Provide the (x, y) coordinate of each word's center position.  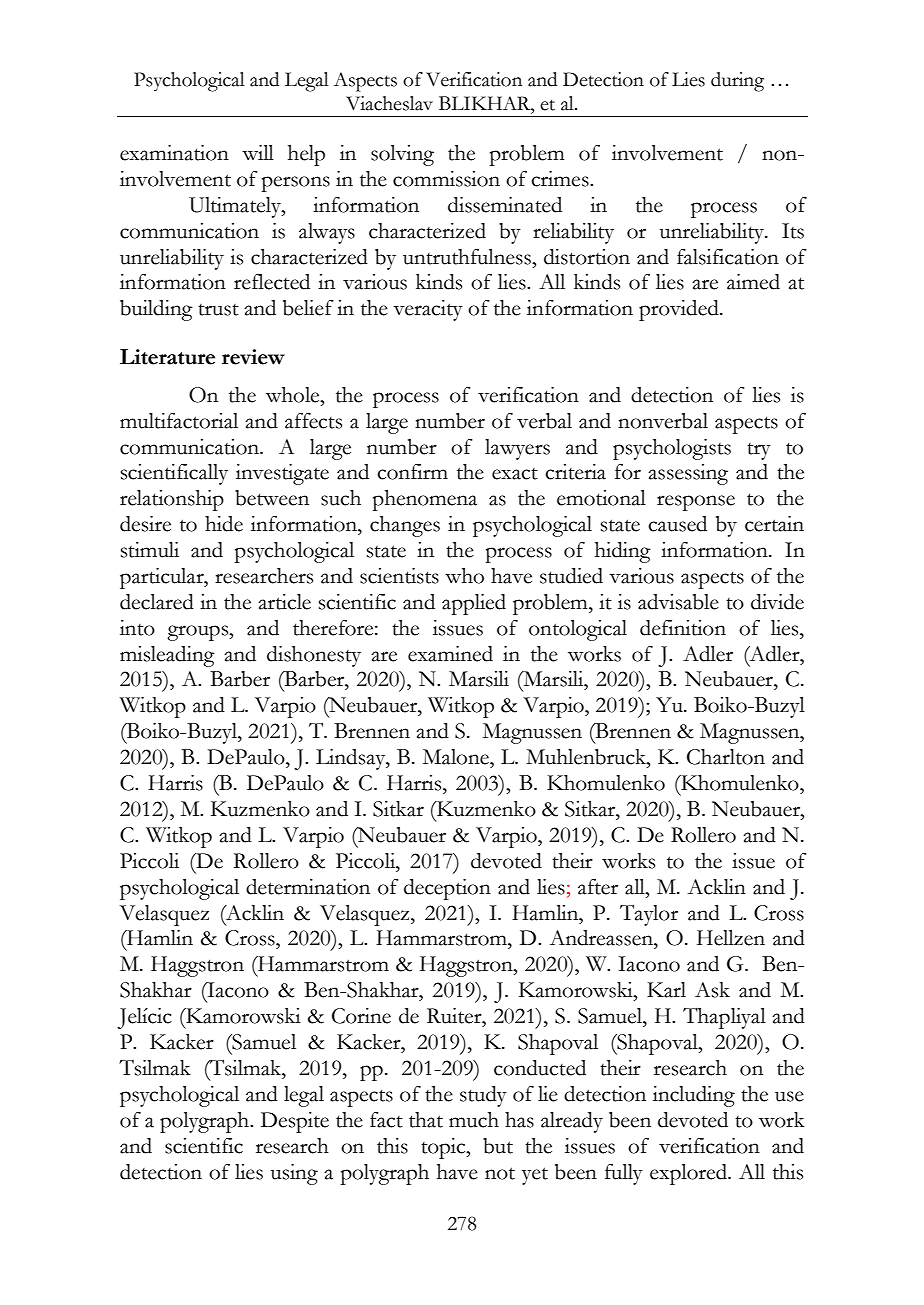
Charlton (726, 757)
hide (224, 524)
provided (680, 310)
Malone (457, 757)
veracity (428, 310)
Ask (712, 990)
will (258, 152)
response (696, 503)
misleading (167, 656)
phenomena (425, 500)
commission (446, 179)
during (737, 82)
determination (308, 887)
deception (447, 889)
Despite (295, 1122)
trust (218, 310)
